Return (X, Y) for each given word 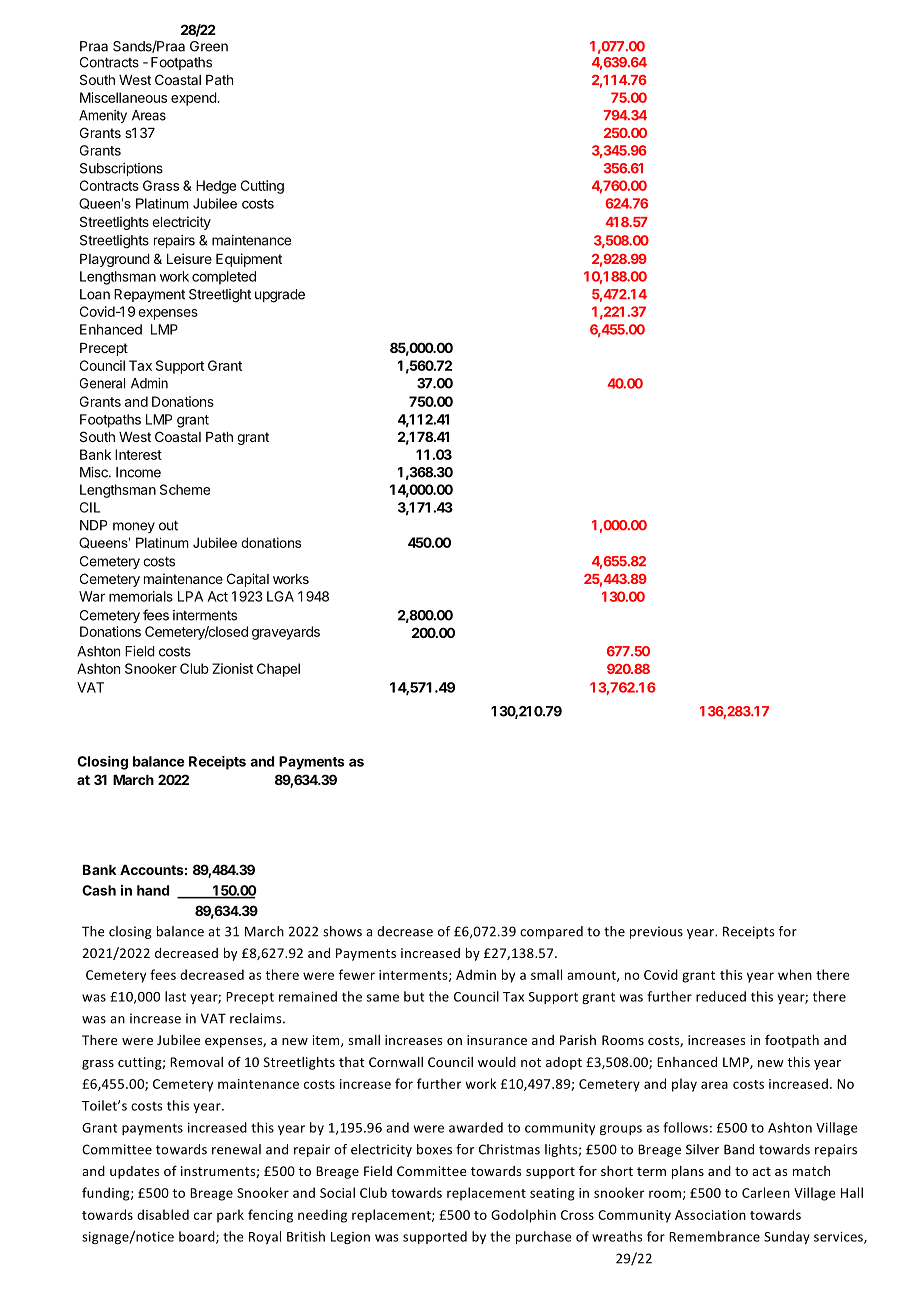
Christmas (509, 1149)
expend (194, 99)
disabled (163, 1214)
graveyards (286, 633)
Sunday (787, 1237)
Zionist (232, 668)
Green (209, 46)
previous (656, 932)
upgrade (280, 296)
